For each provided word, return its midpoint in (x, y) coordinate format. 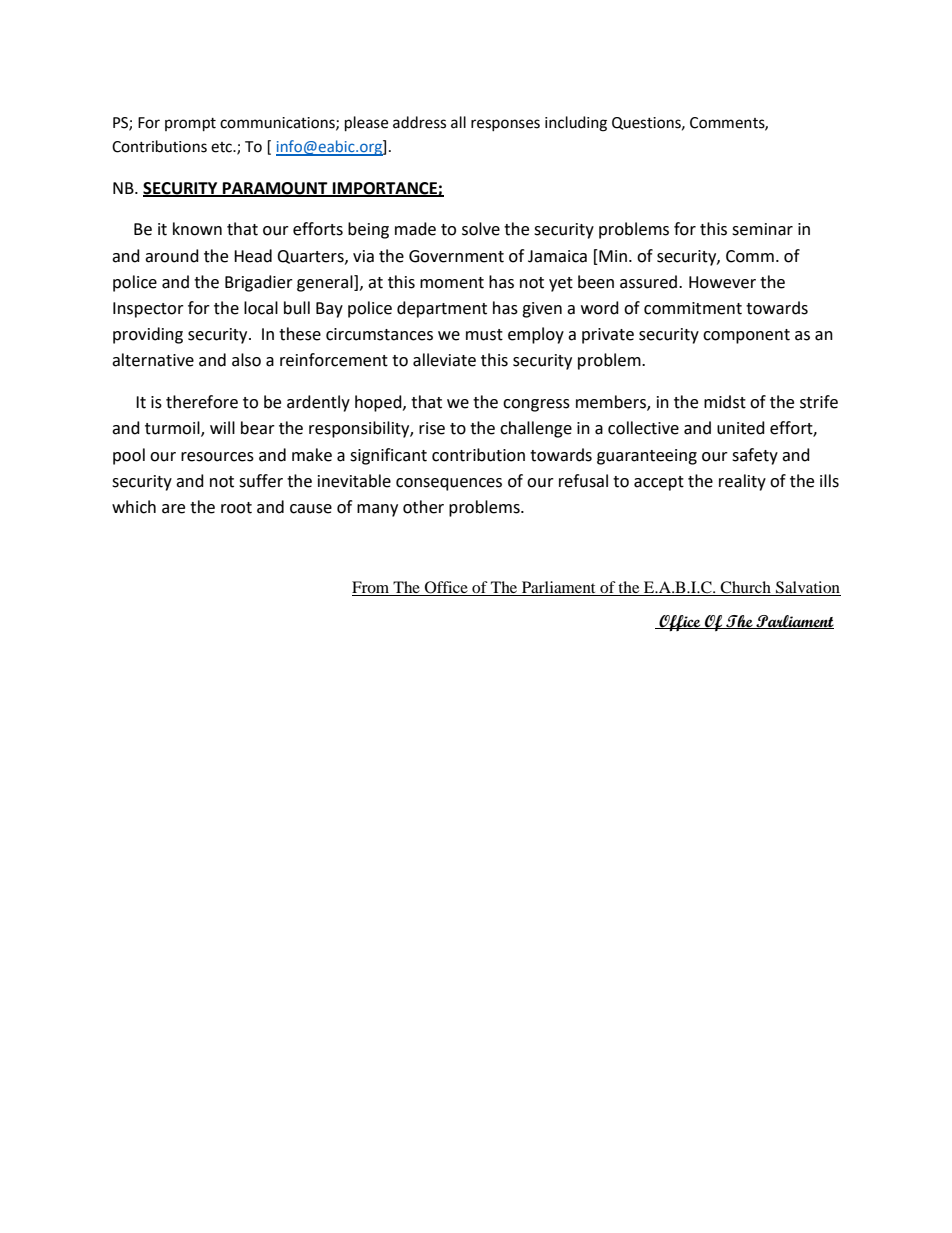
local (261, 308)
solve (481, 229)
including (576, 124)
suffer (261, 481)
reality (742, 482)
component (746, 336)
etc (222, 147)
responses (505, 125)
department (442, 309)
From (370, 587)
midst (725, 402)
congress (536, 405)
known (197, 229)
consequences (449, 484)
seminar (762, 229)
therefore (202, 402)
